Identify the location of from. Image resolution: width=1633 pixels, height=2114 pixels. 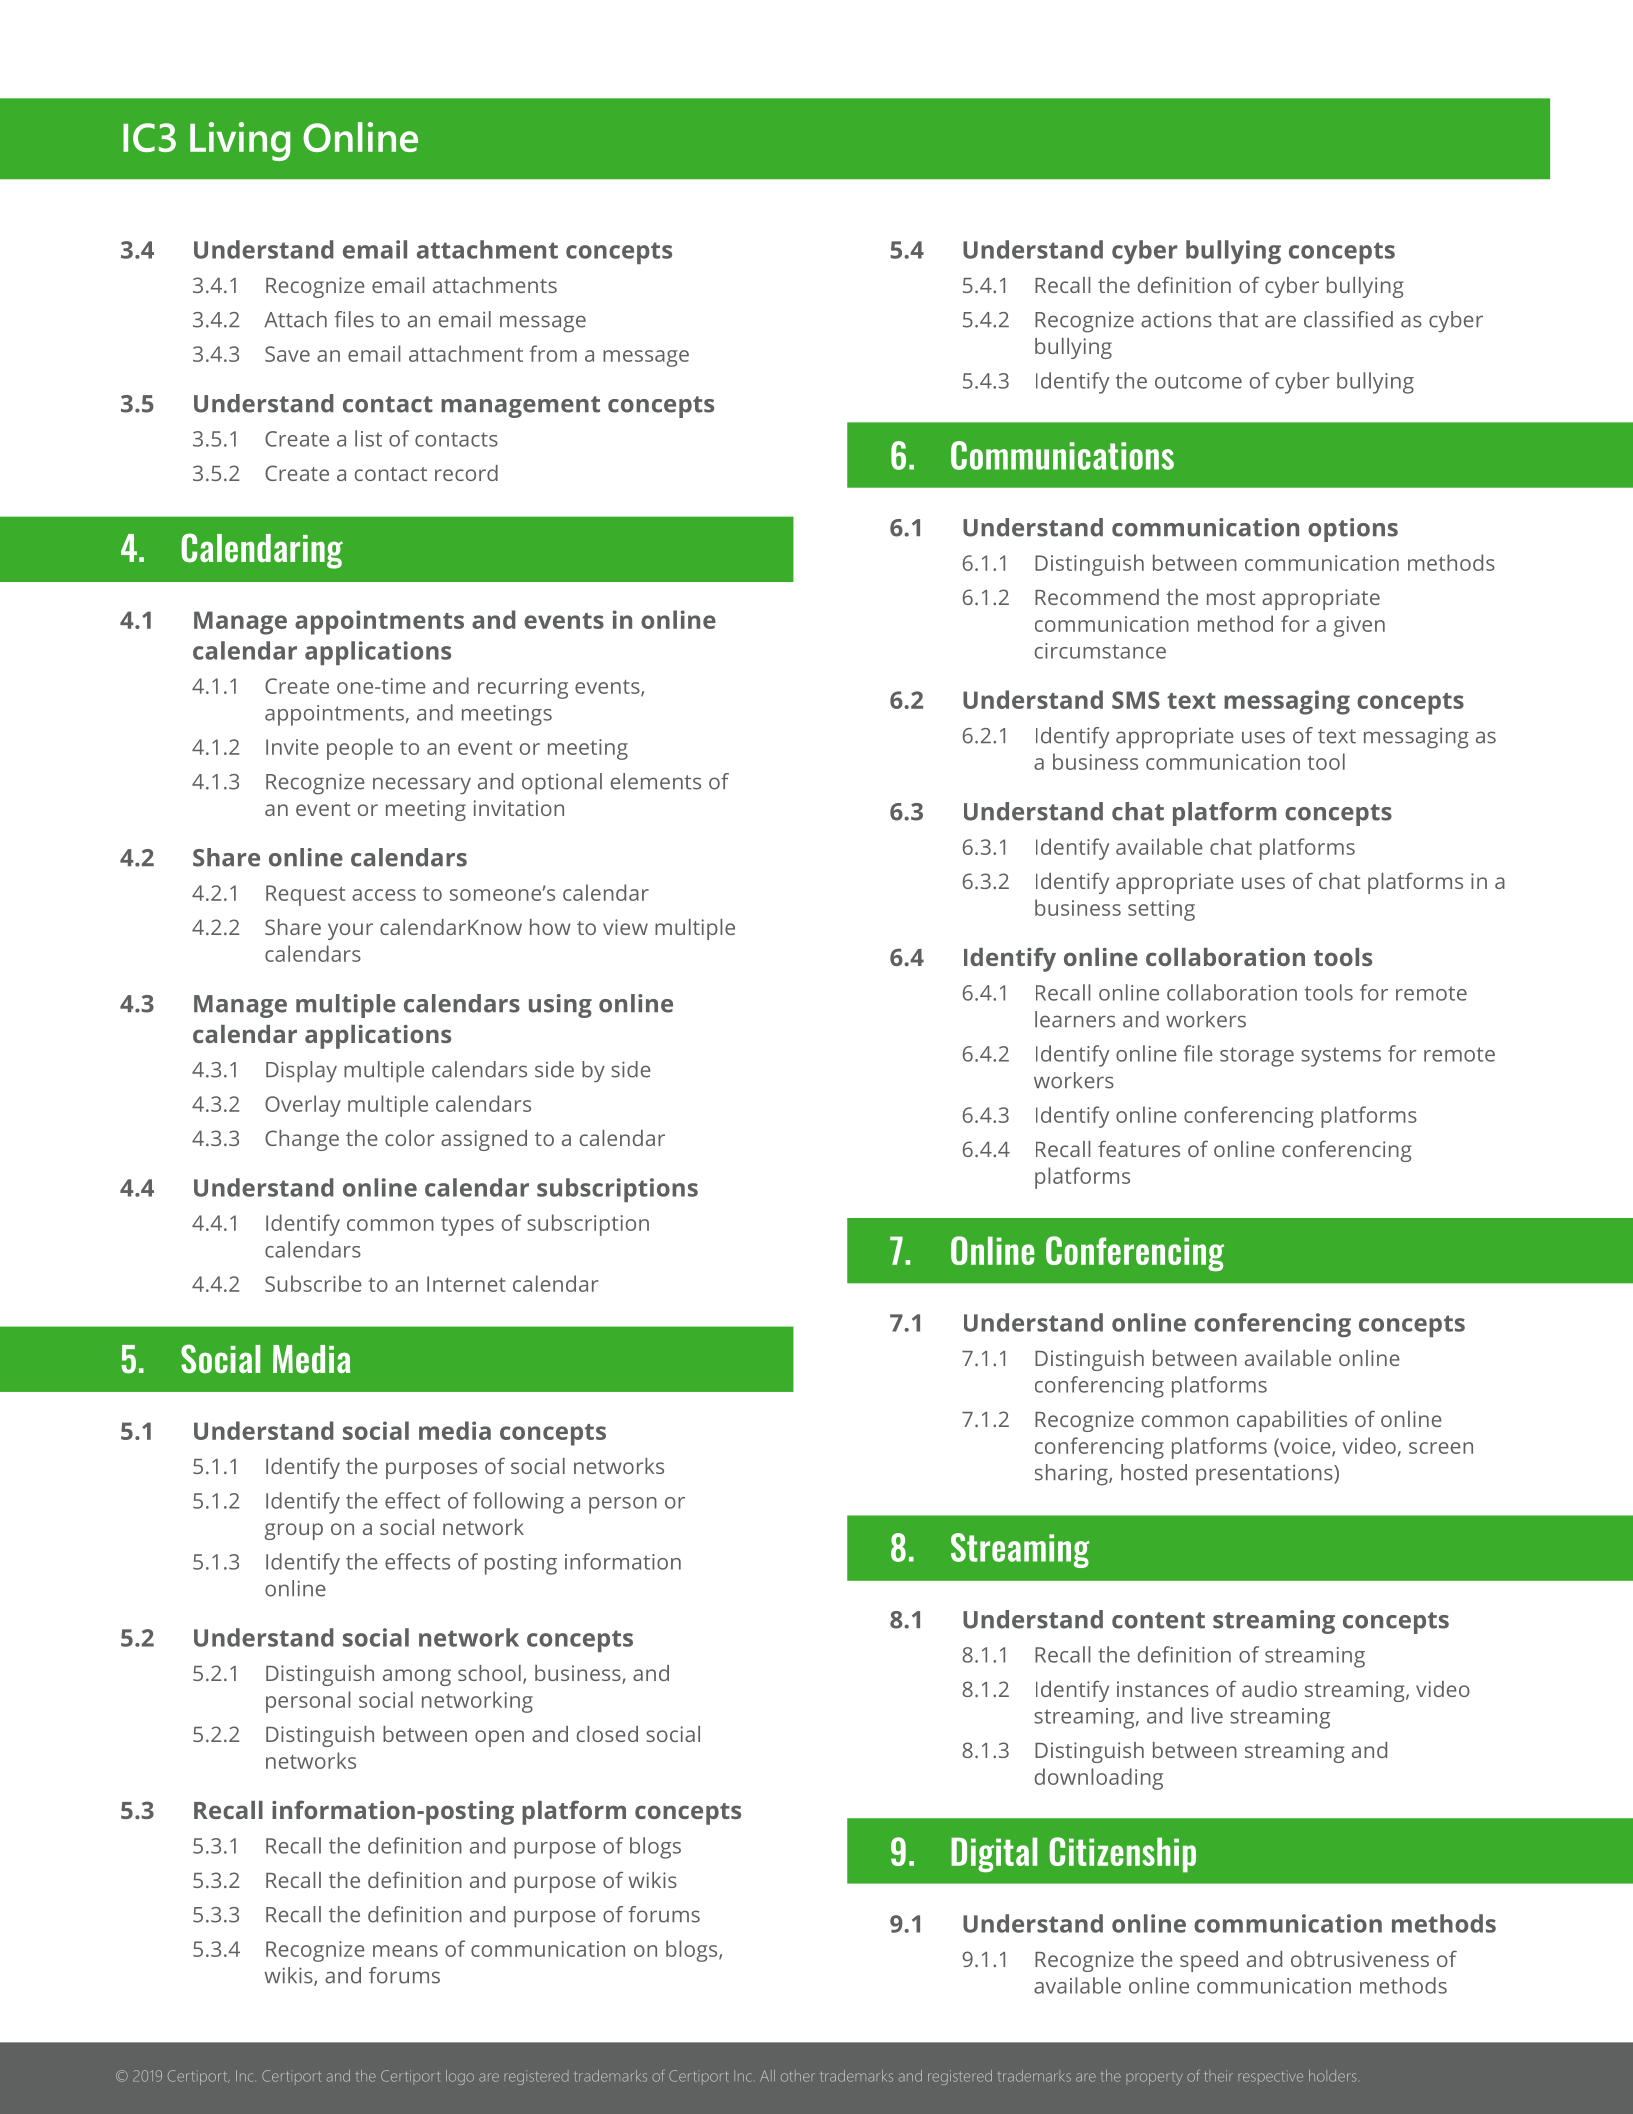
(553, 353).
